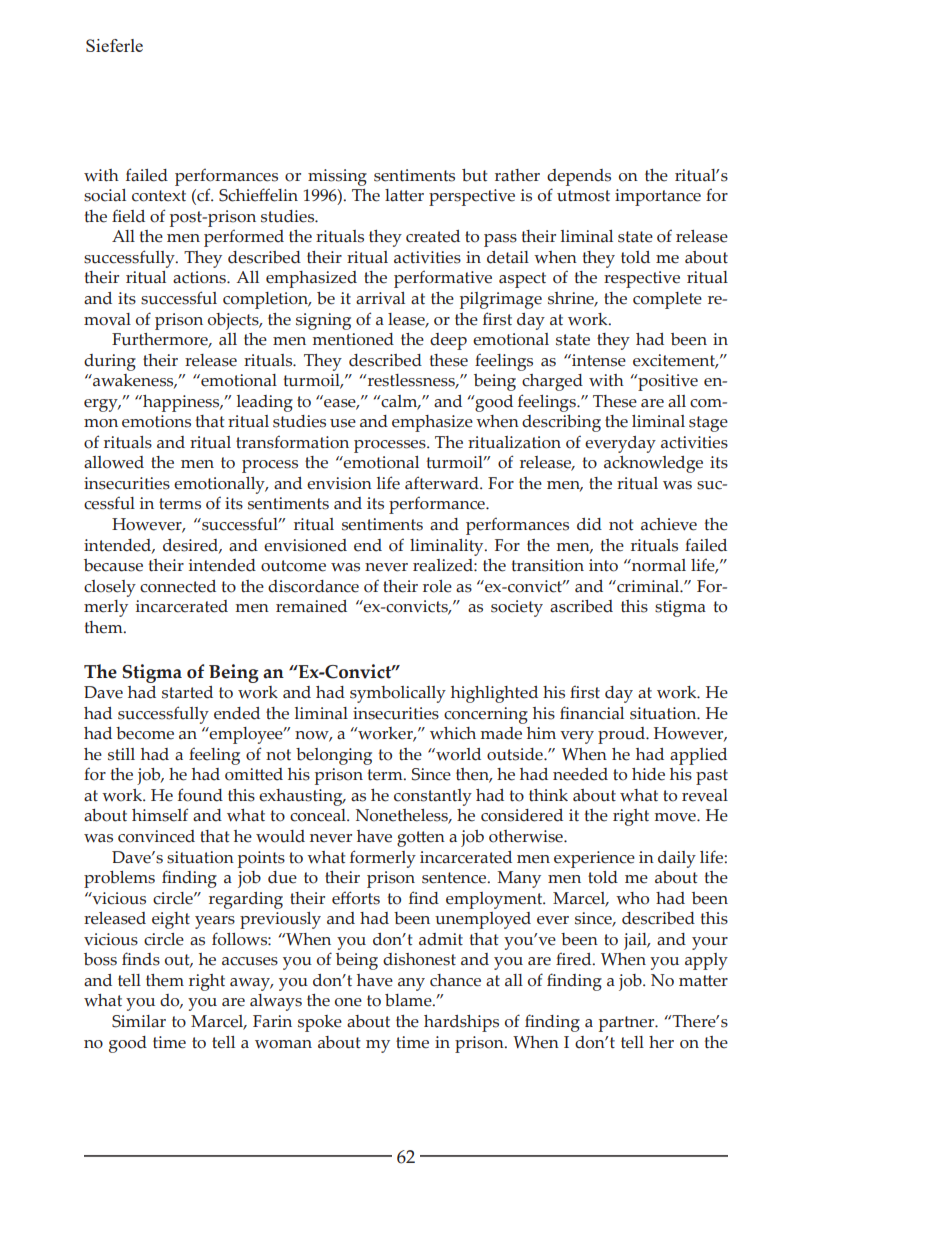 The height and width of the screenshot is (1233, 952). What do you see at coordinates (156, 836) in the screenshot?
I see `convinced` at bounding box center [156, 836].
